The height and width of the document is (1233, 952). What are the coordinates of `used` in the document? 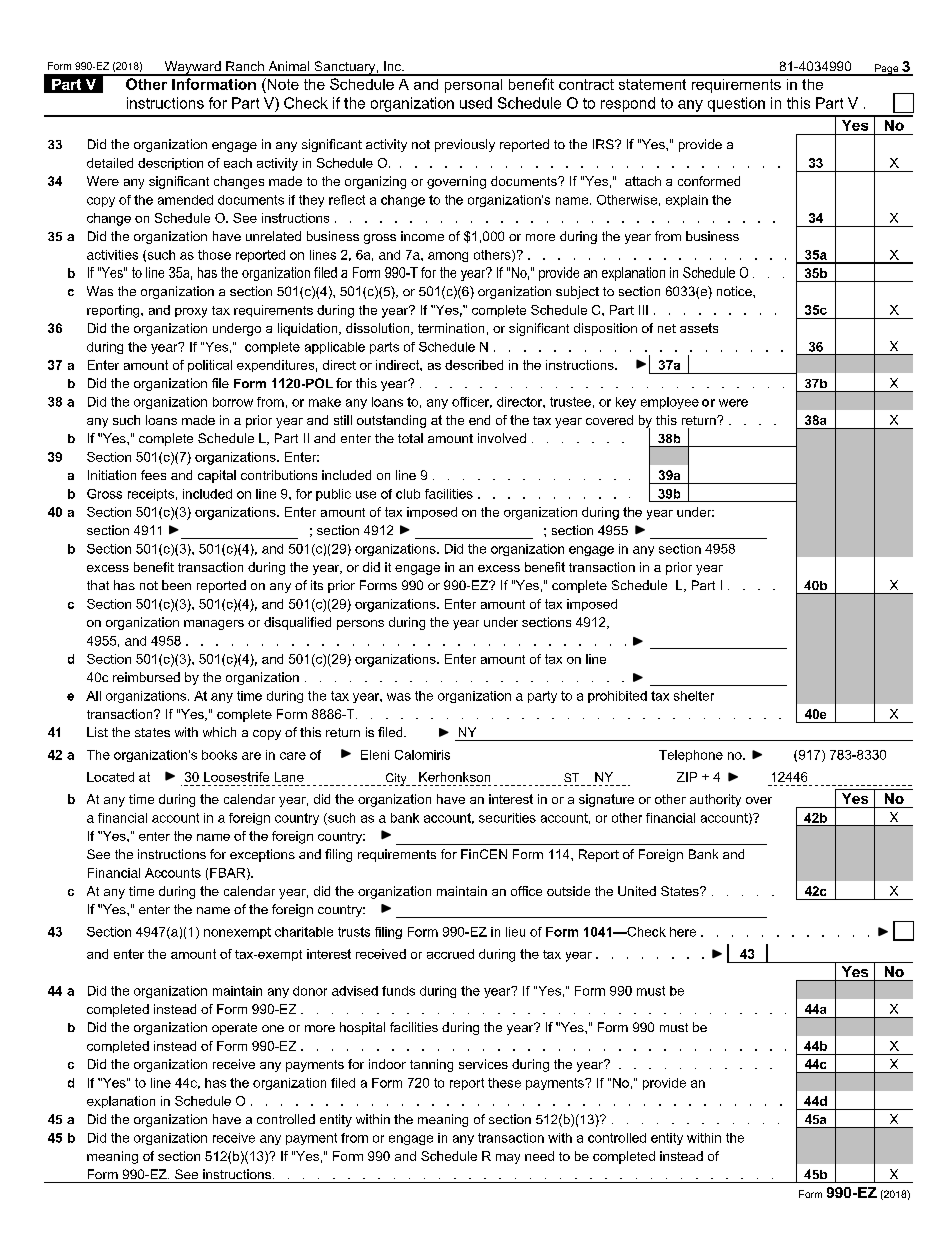 It's located at (476, 103).
